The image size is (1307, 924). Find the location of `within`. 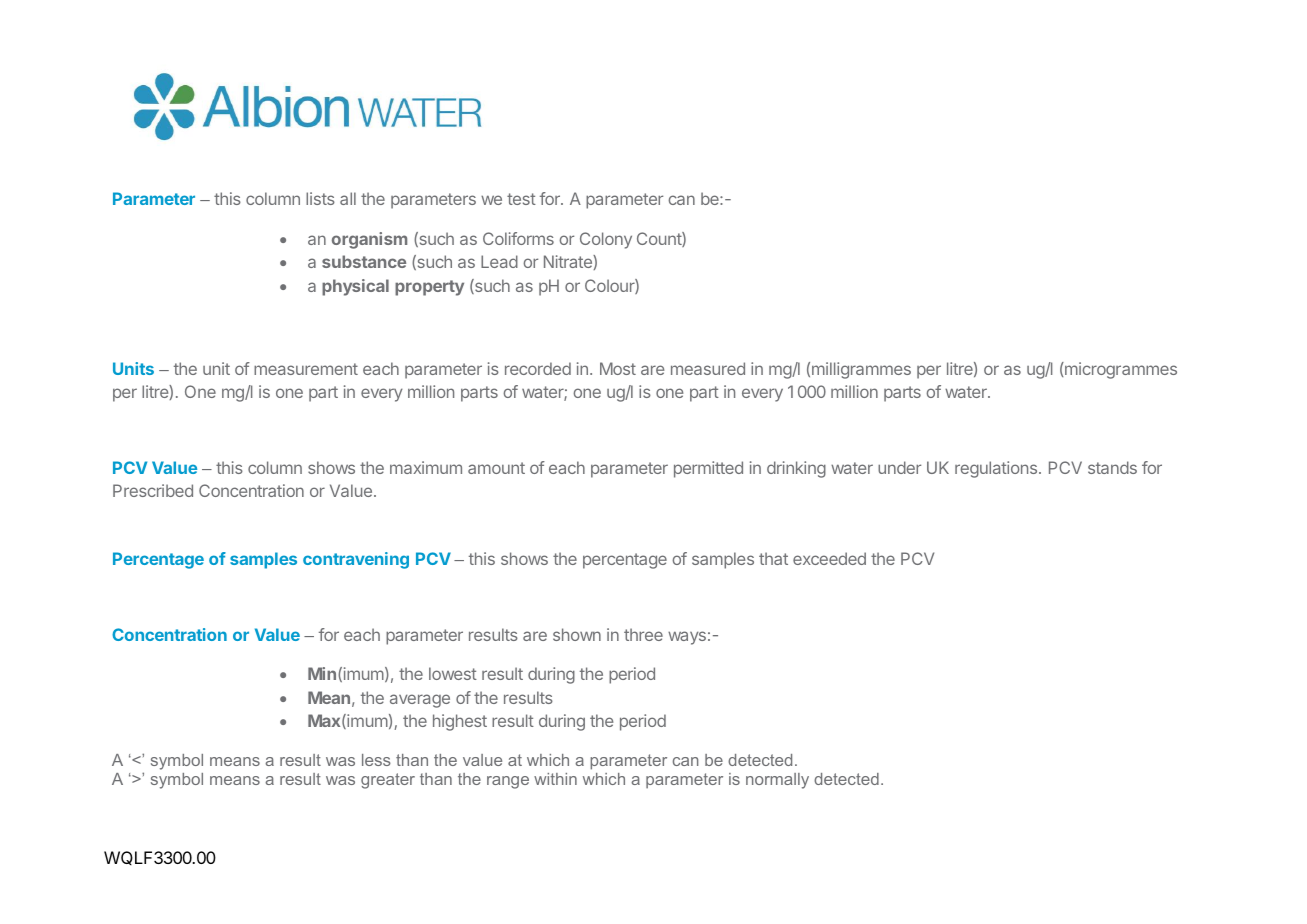

within is located at coordinates (555, 779).
